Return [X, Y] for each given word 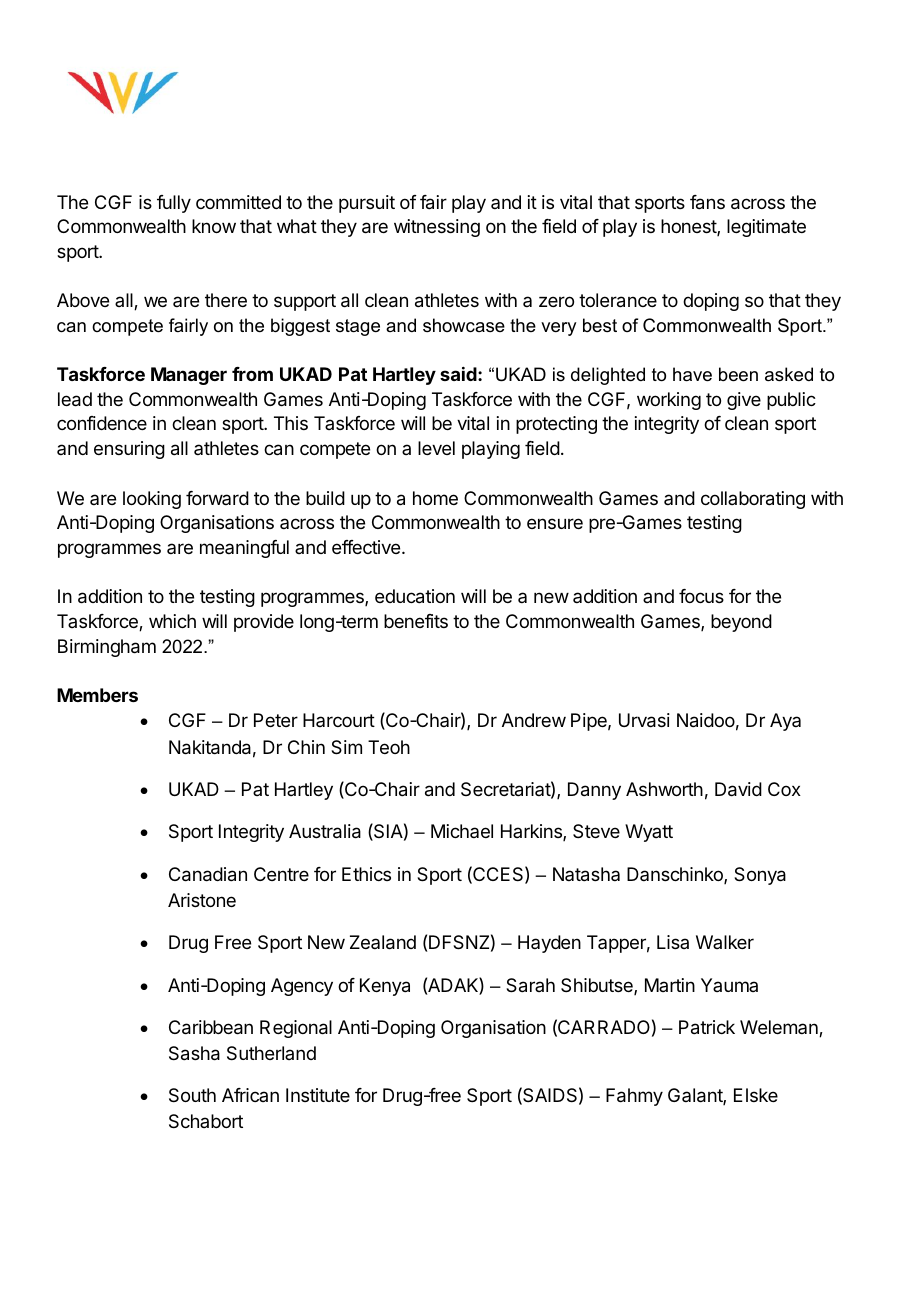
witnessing [437, 228]
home [435, 498]
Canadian [208, 874]
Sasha [194, 1053]
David [738, 789]
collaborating [753, 500]
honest [689, 227]
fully [174, 204]
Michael [462, 831]
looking [152, 500]
